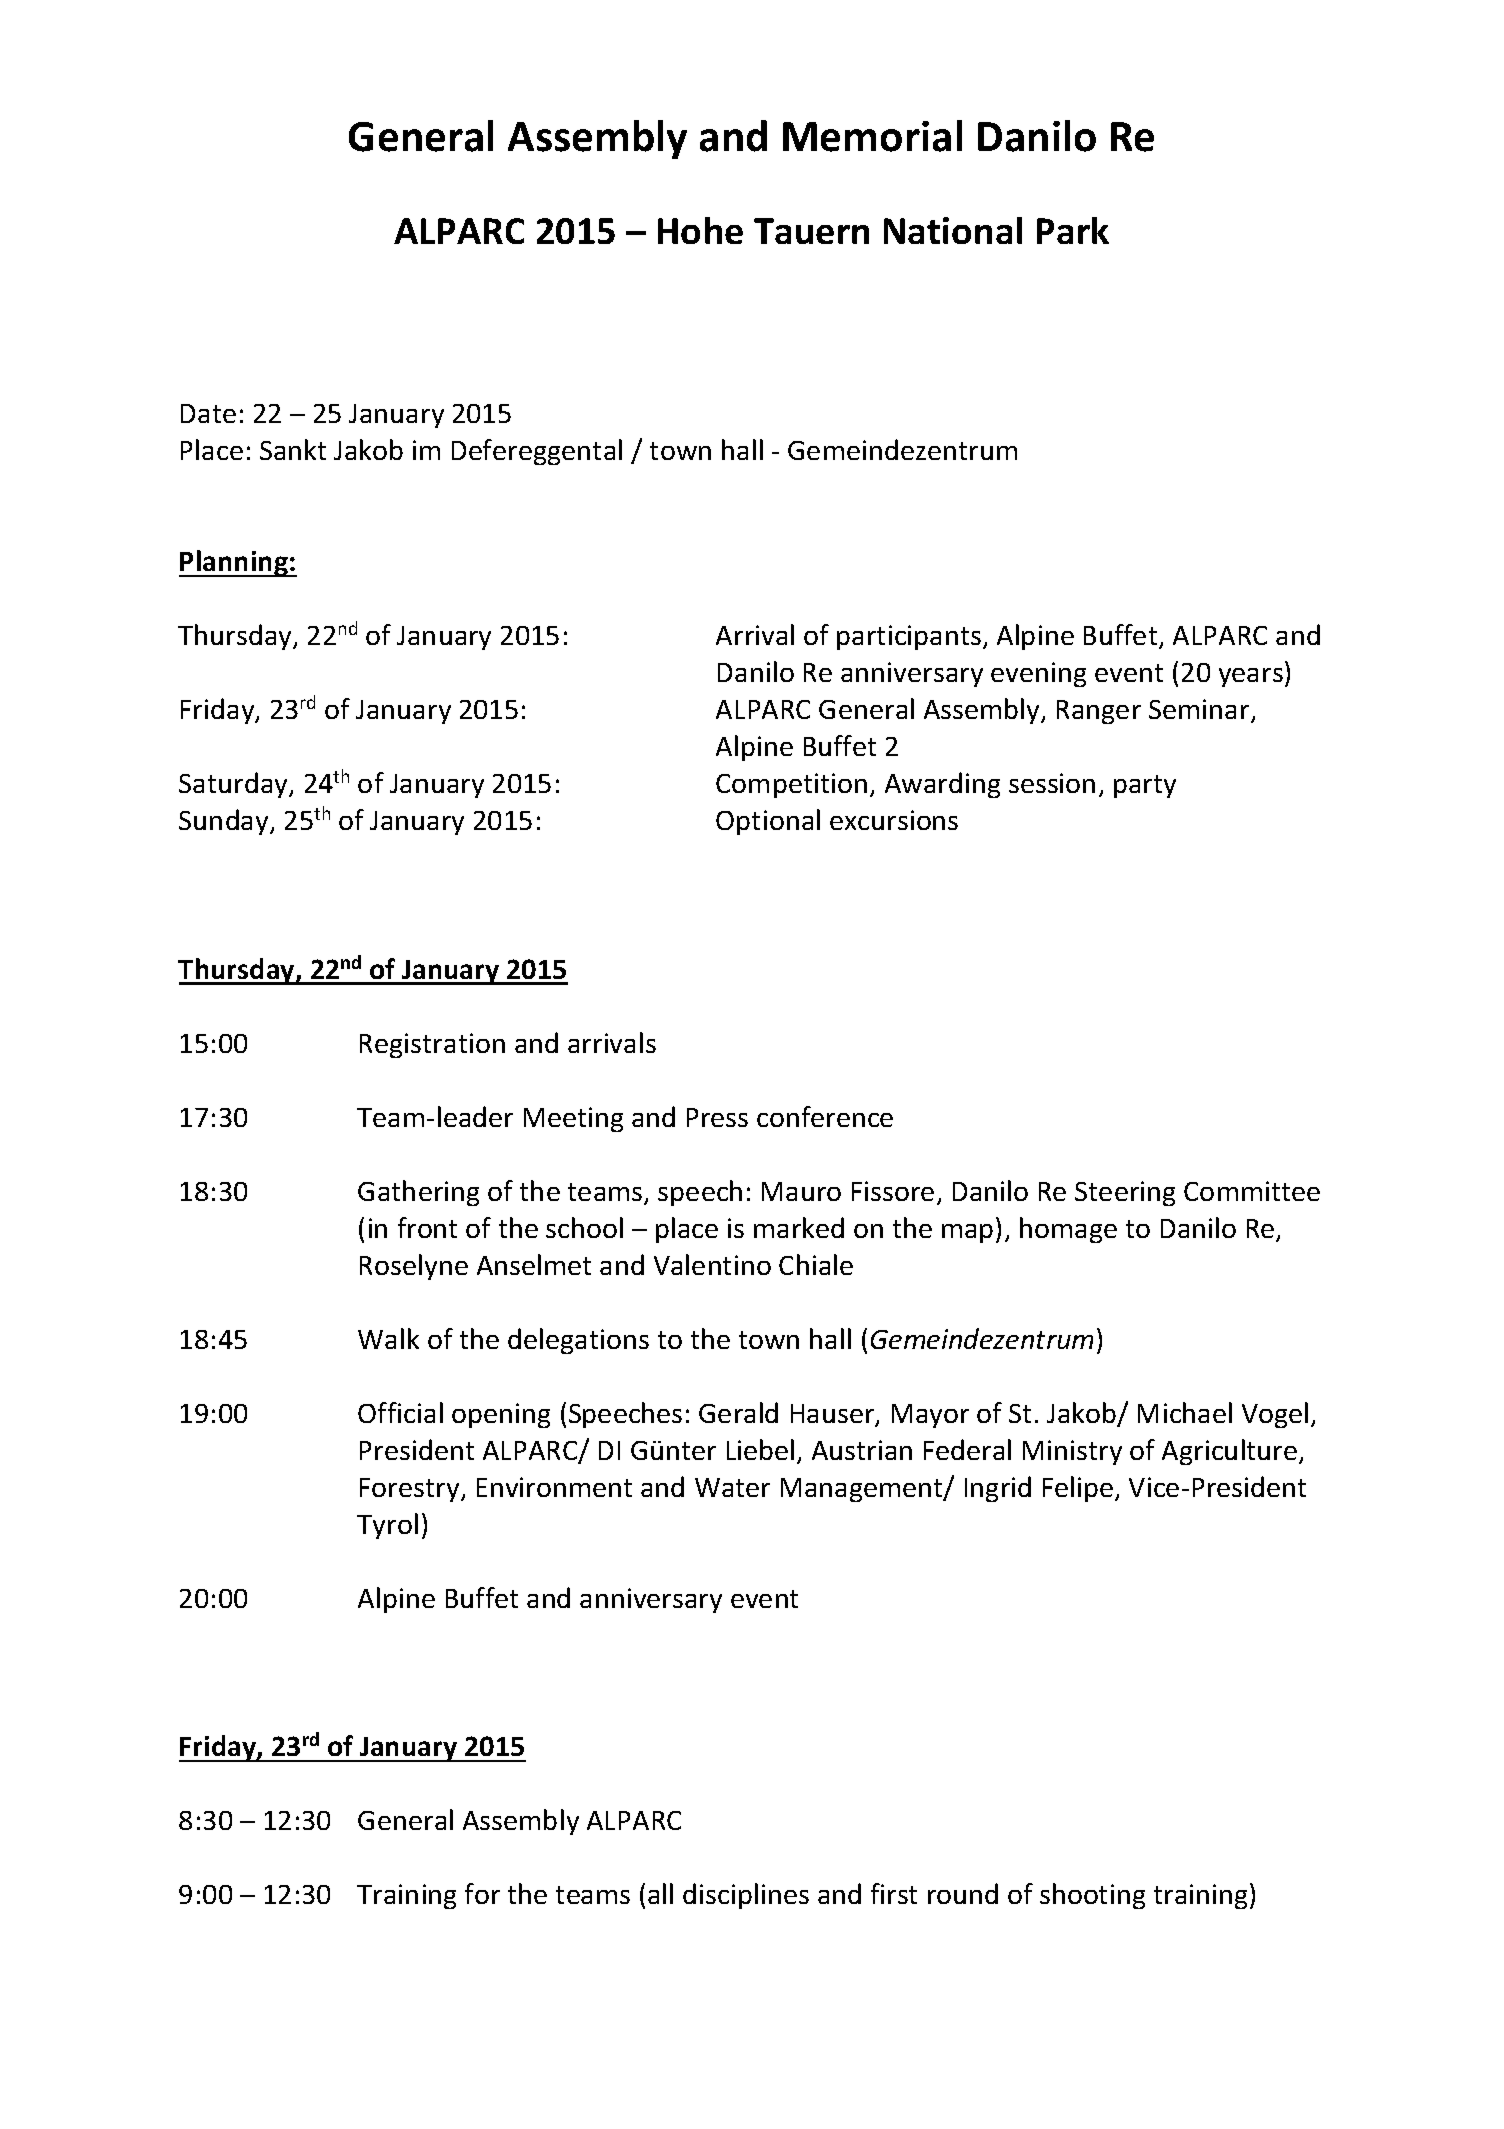 The height and width of the image is (2129, 1504). What do you see at coordinates (1125, 1193) in the image?
I see `Steering` at bounding box center [1125, 1193].
